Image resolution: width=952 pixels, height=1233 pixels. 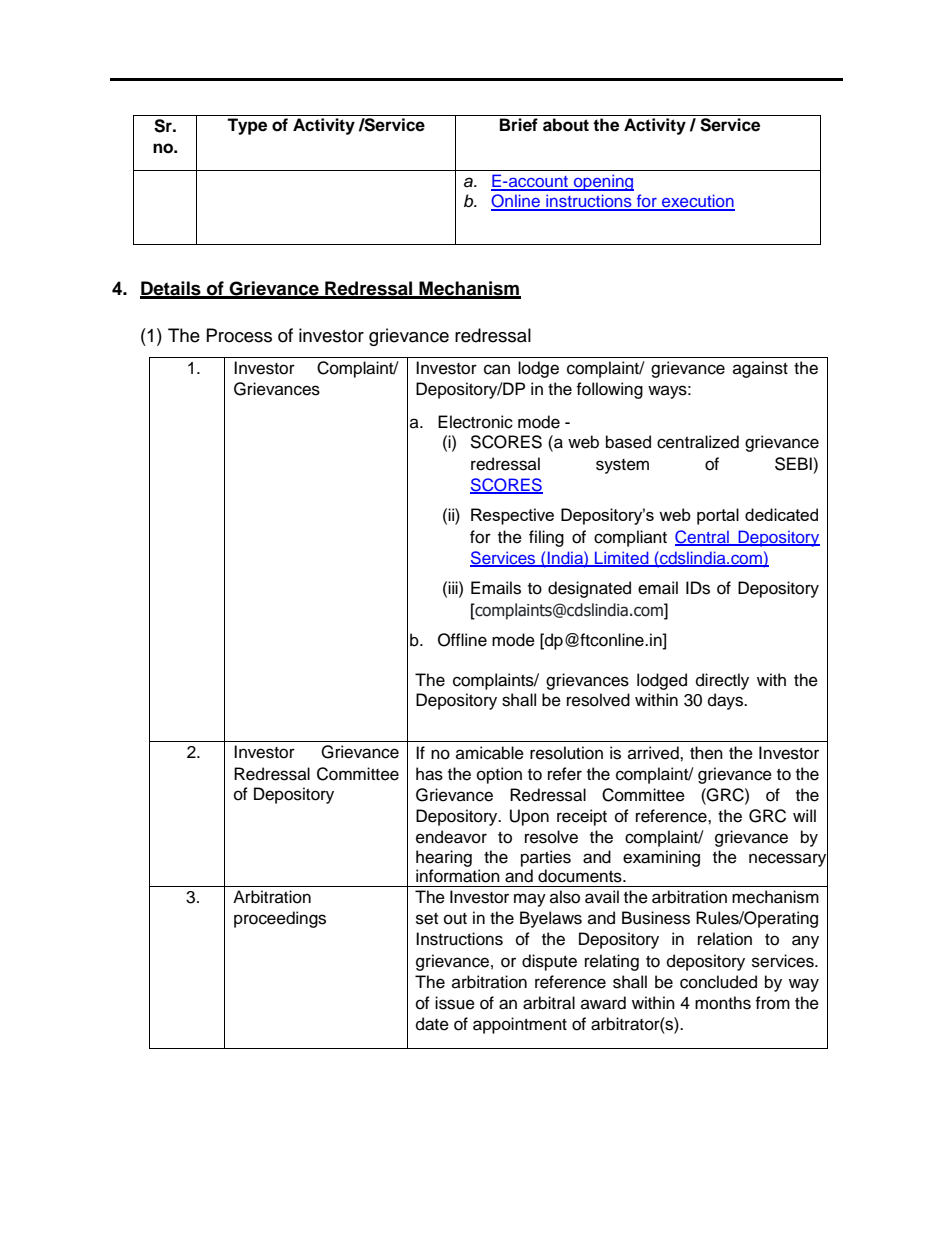 I want to click on Type, so click(x=247, y=126).
